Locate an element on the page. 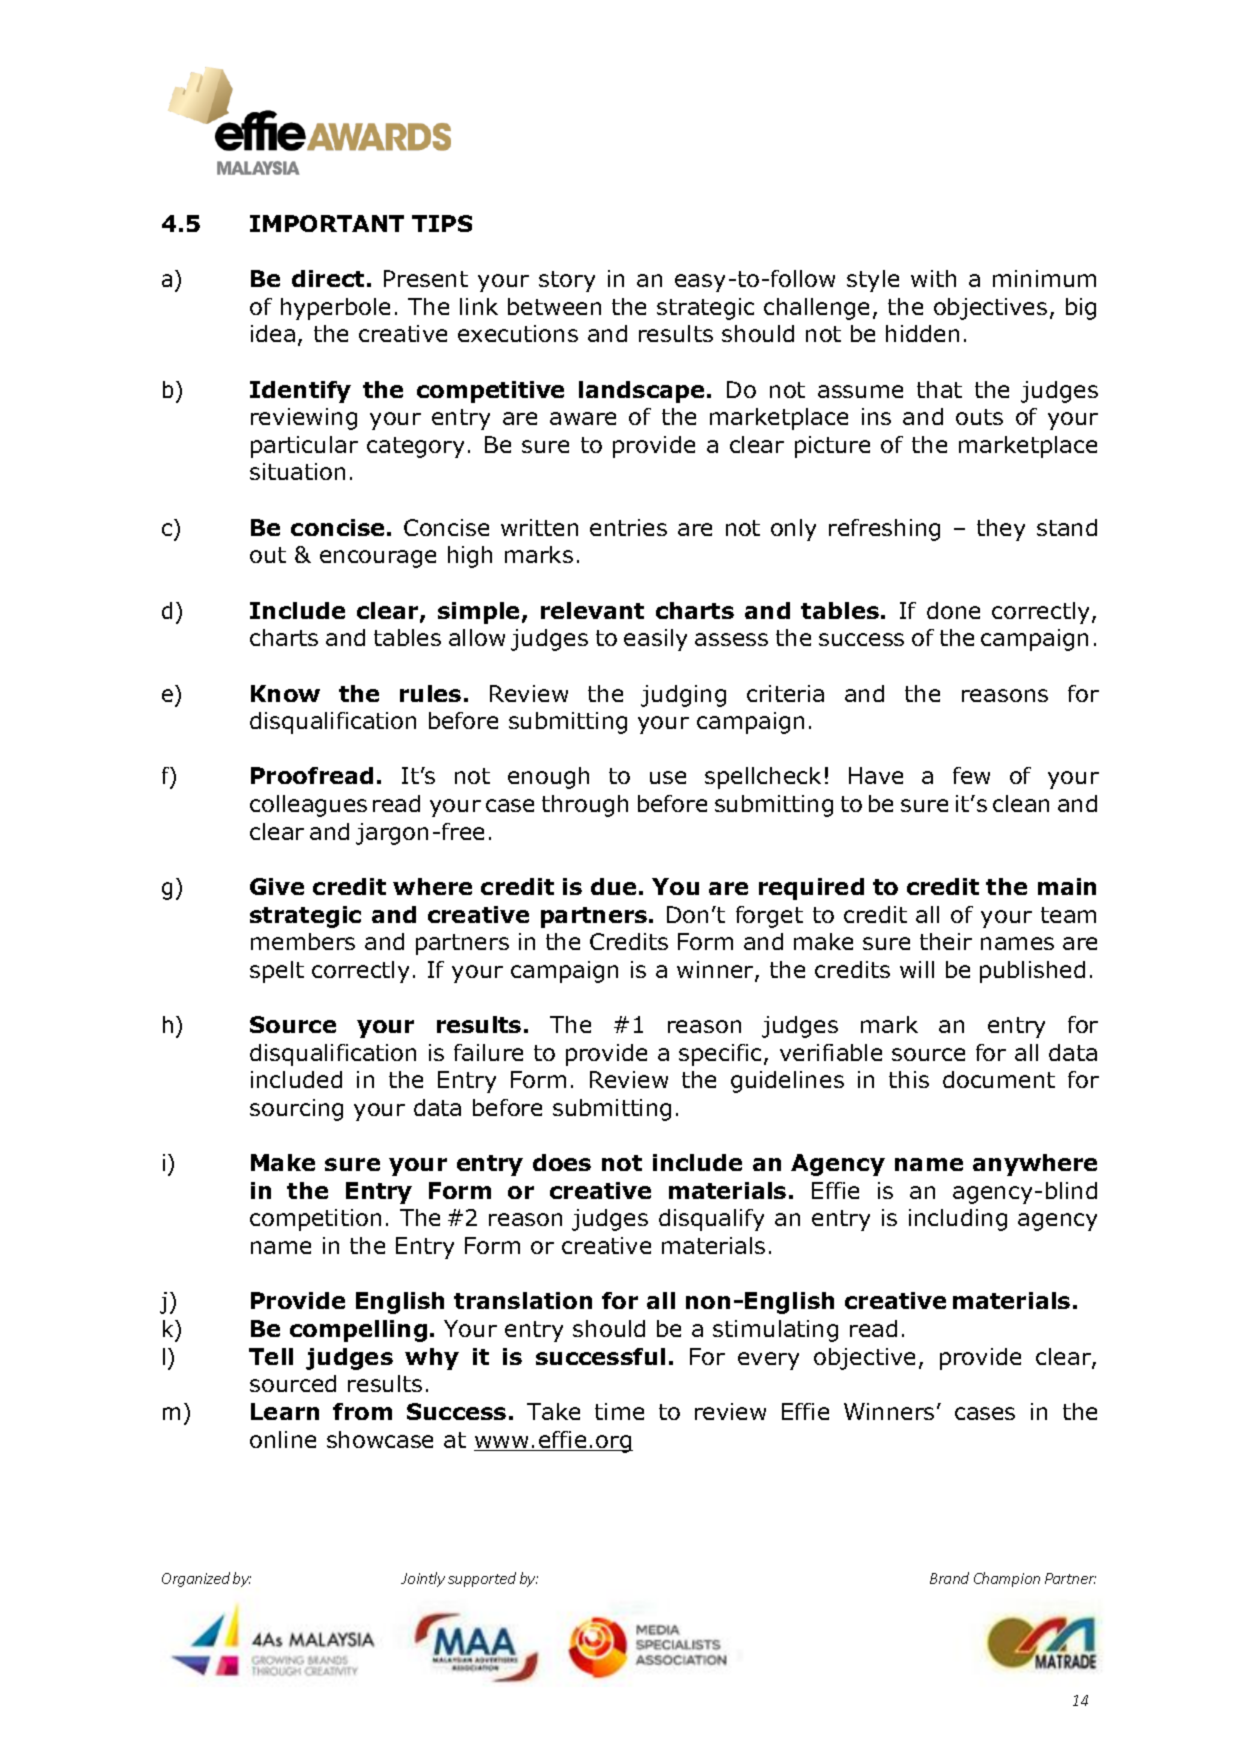 The image size is (1234, 1742). story is located at coordinates (567, 281).
